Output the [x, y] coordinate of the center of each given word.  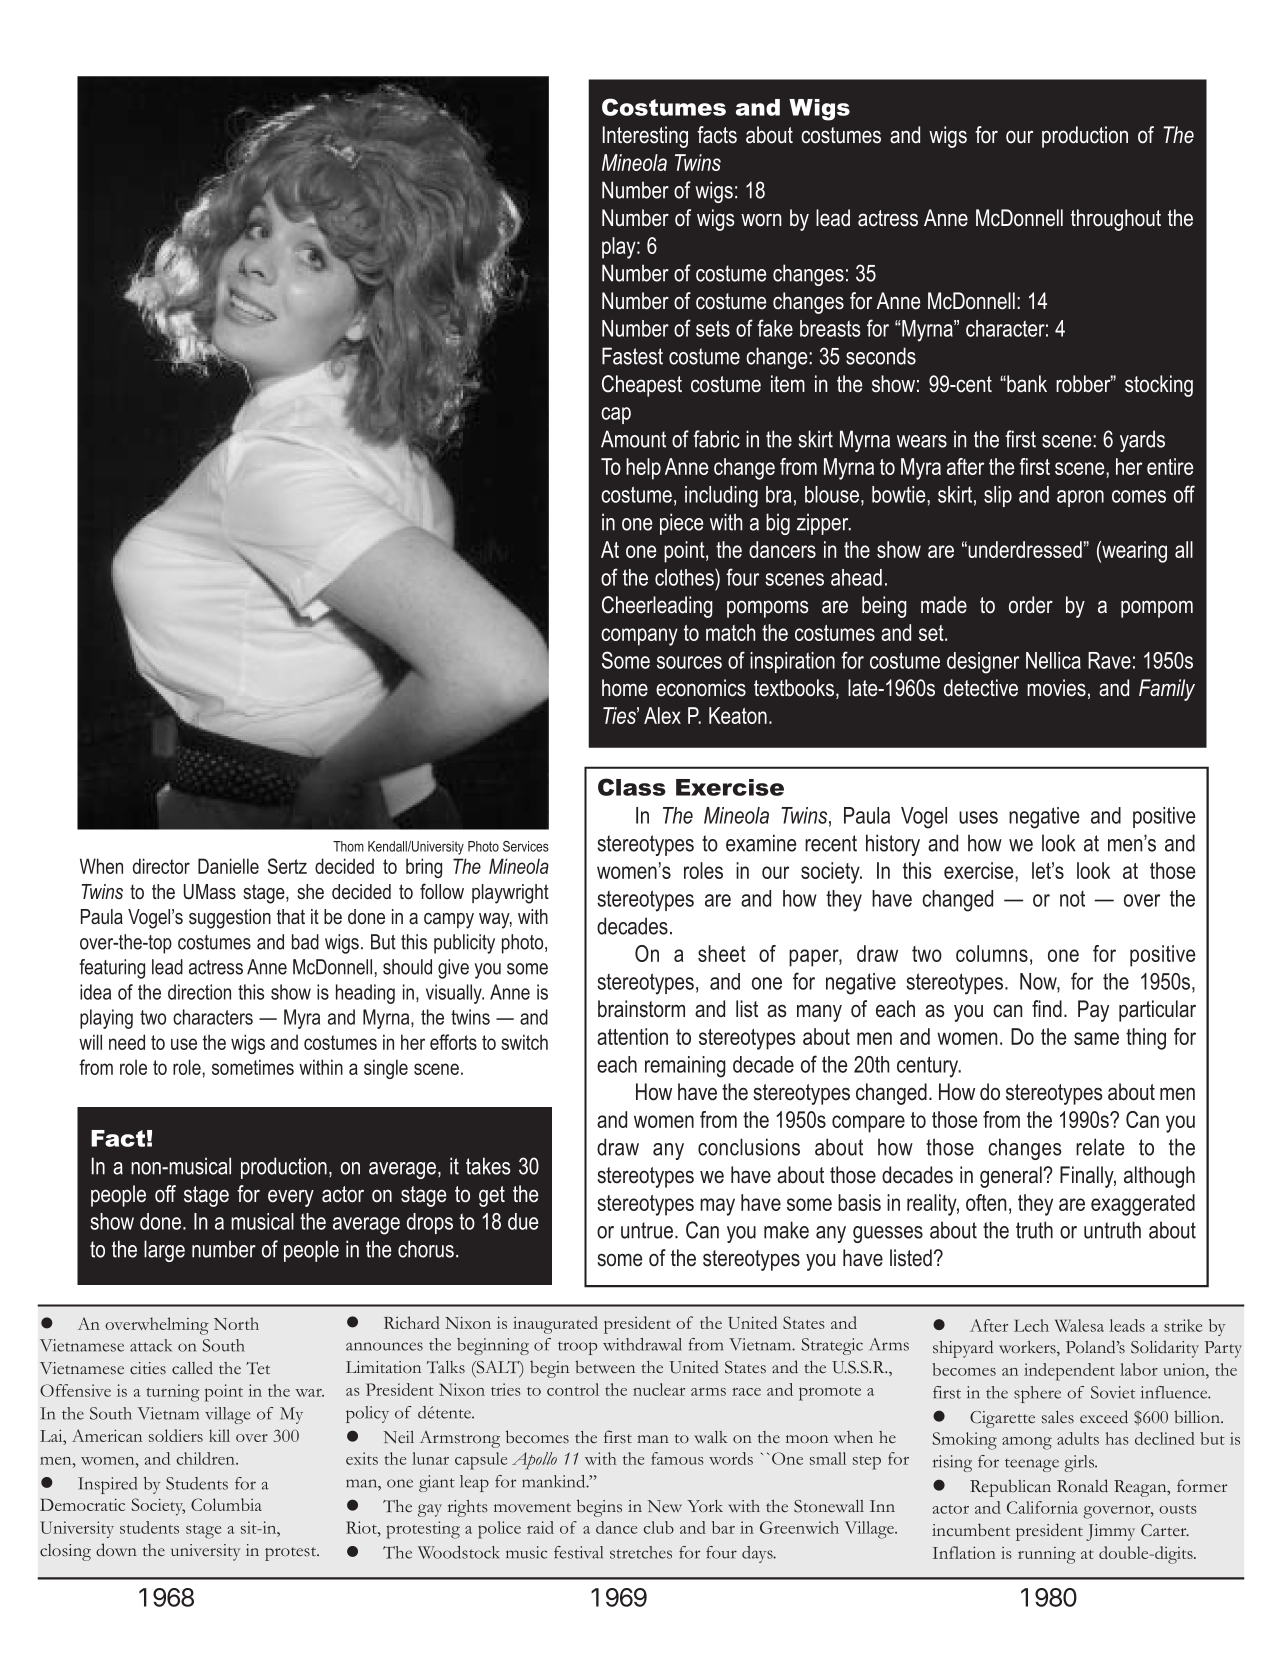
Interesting [645, 137]
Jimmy [1110, 1532]
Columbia [226, 1504]
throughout [1116, 220]
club [658, 1527]
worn [761, 220]
